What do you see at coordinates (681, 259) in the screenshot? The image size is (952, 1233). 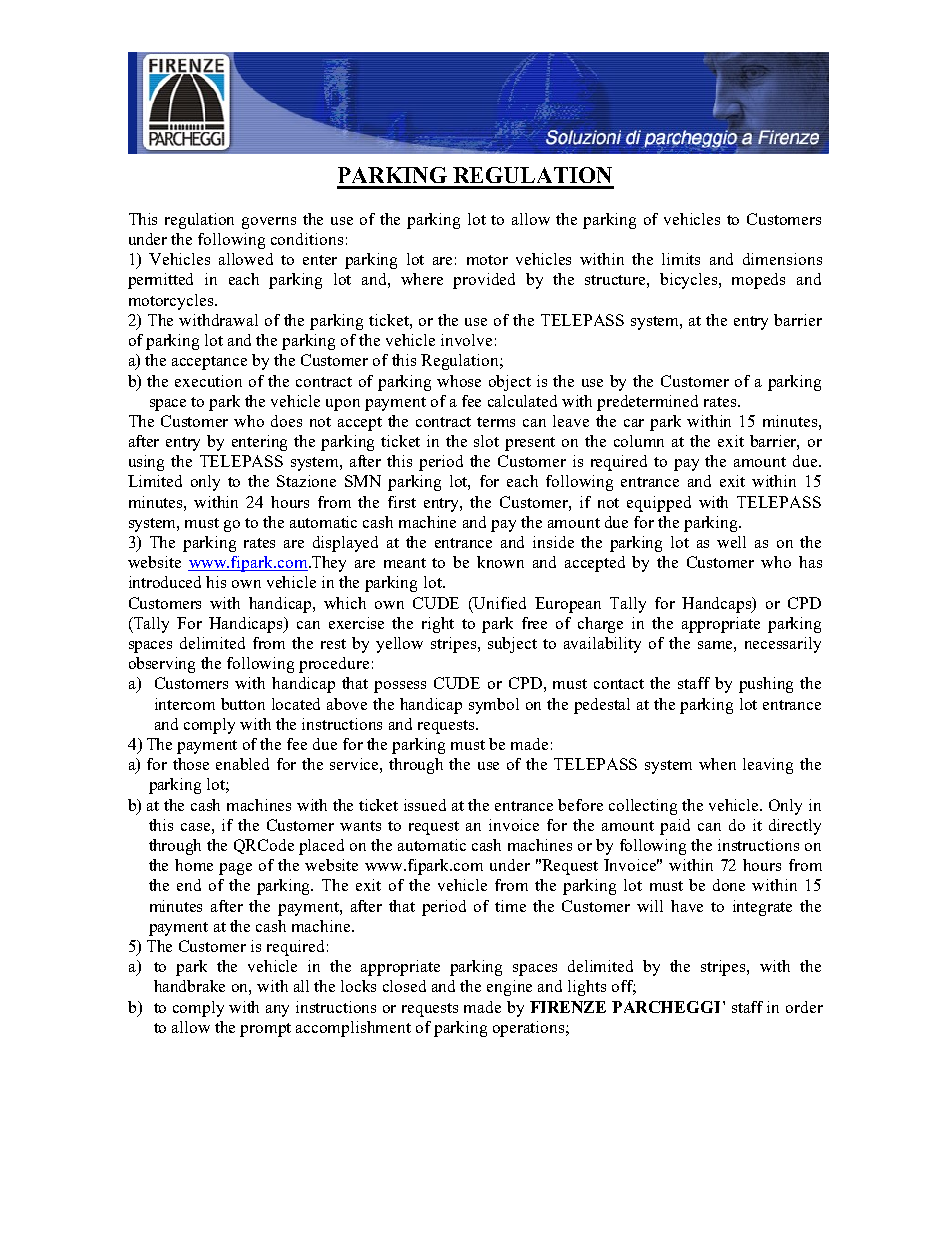 I see `limits` at bounding box center [681, 259].
